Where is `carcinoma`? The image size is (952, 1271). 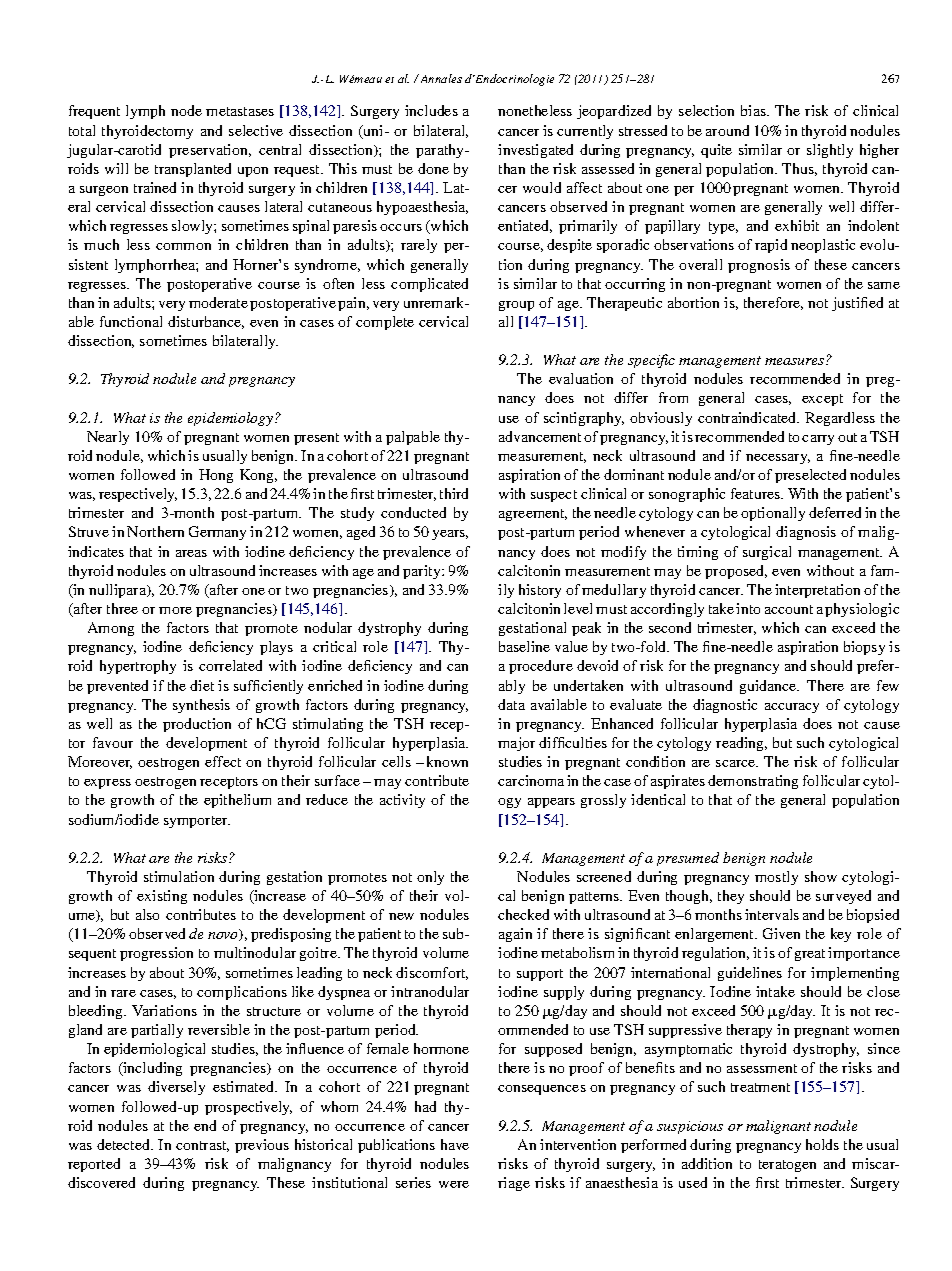
carcinoma is located at coordinates (531, 780).
